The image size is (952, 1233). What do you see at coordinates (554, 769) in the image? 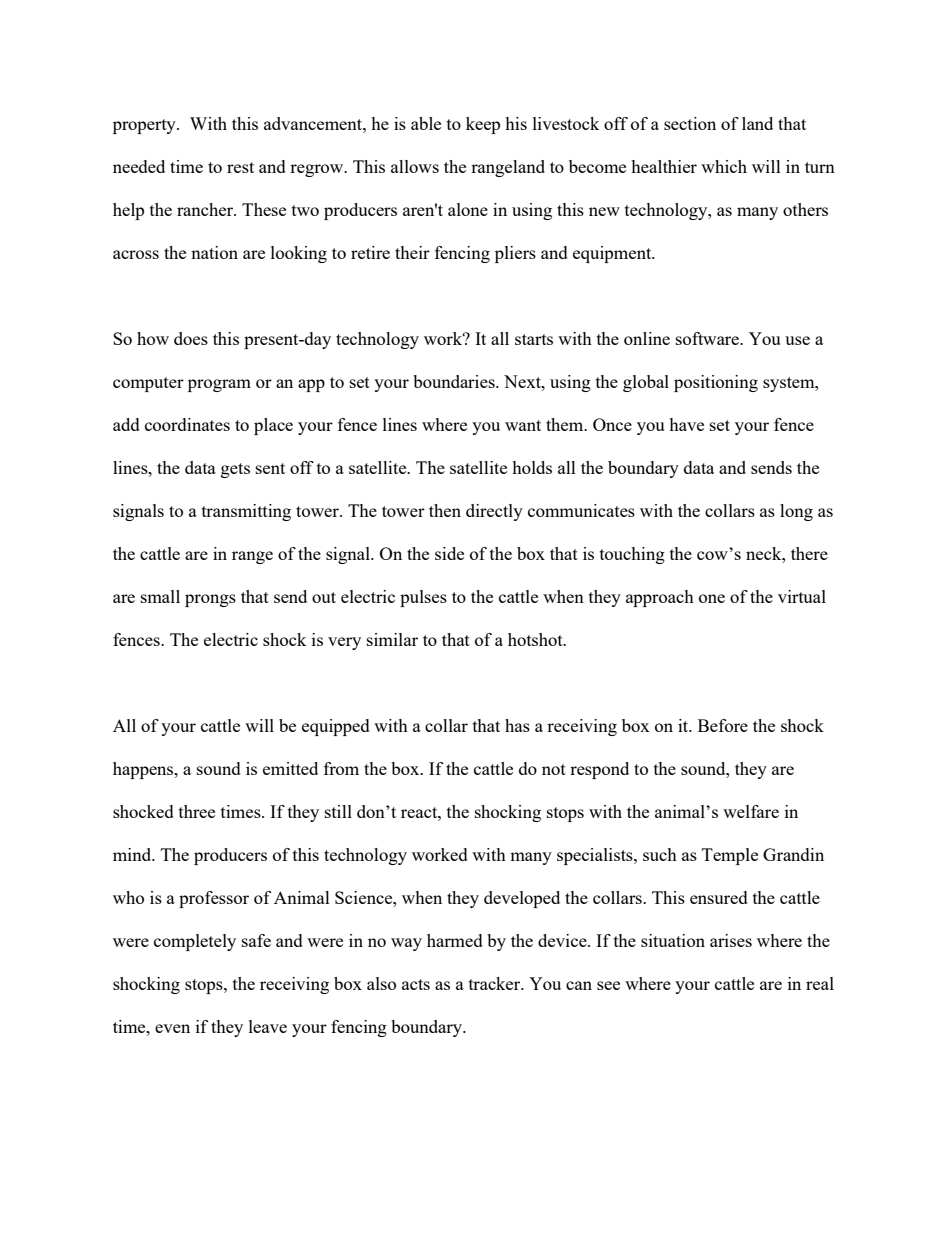
I see `not` at bounding box center [554, 769].
